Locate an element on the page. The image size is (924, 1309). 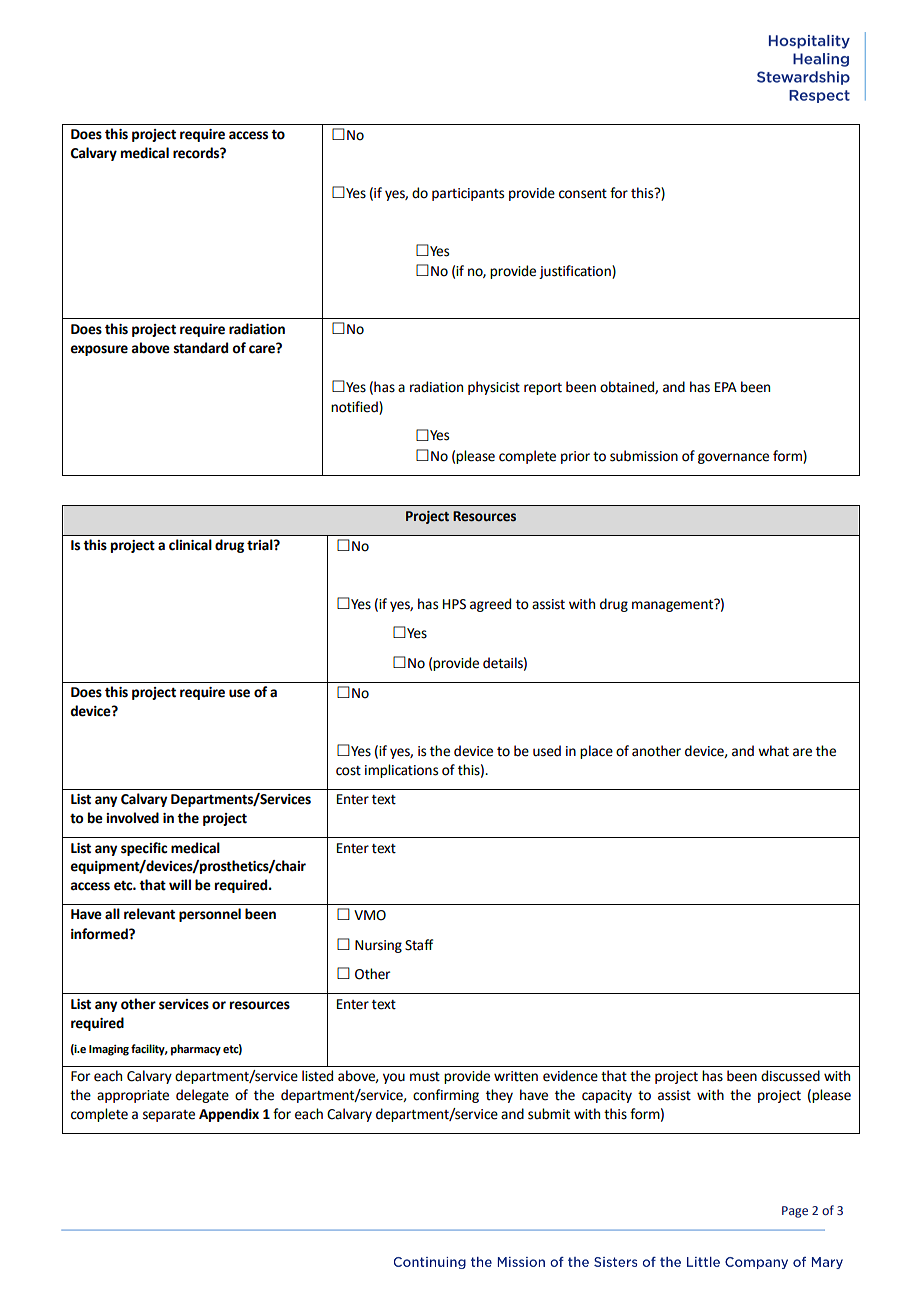
physicist is located at coordinates (494, 388).
